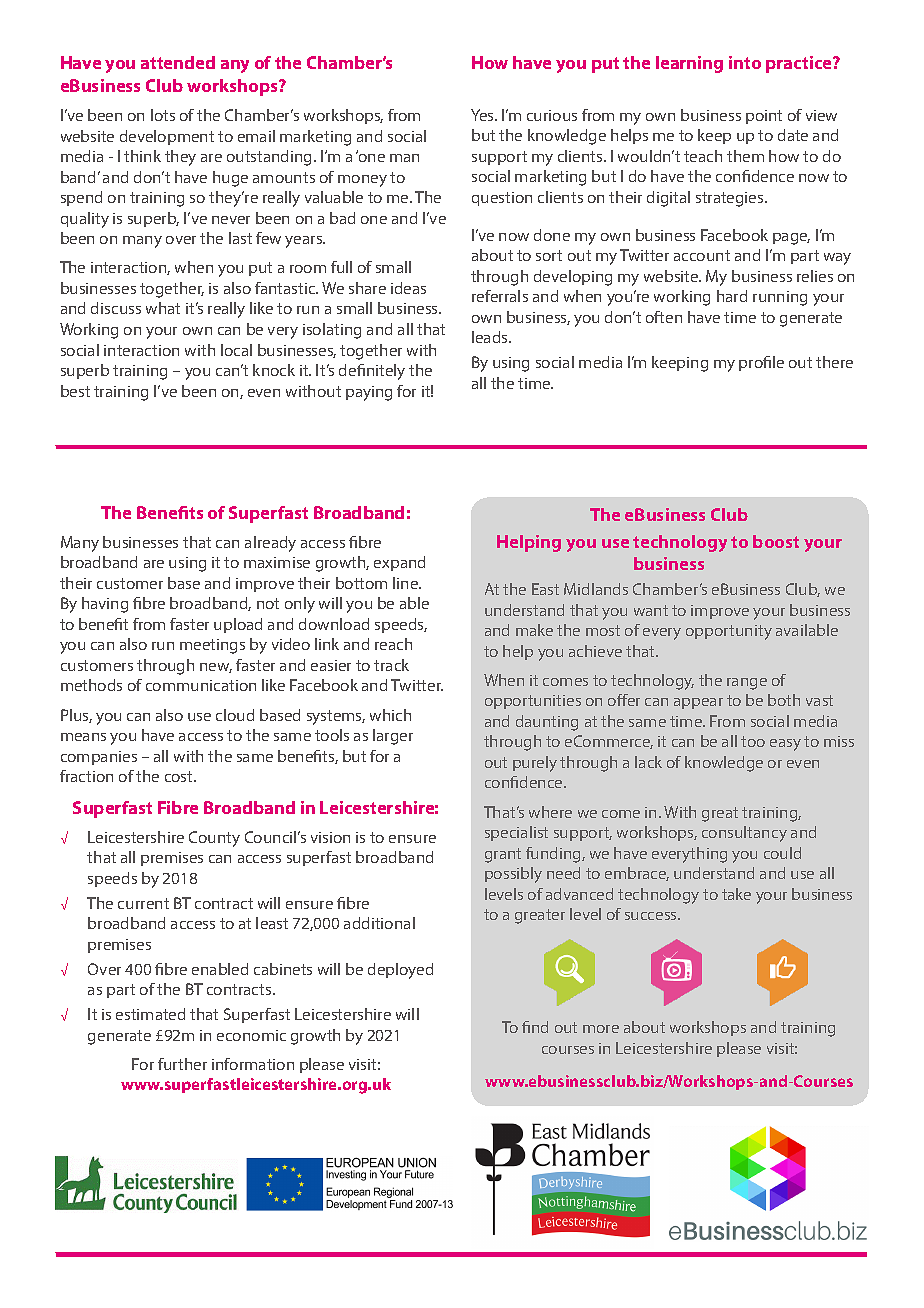 This document has width=924, height=1308. What do you see at coordinates (150, 1014) in the document?
I see `estimated` at bounding box center [150, 1014].
